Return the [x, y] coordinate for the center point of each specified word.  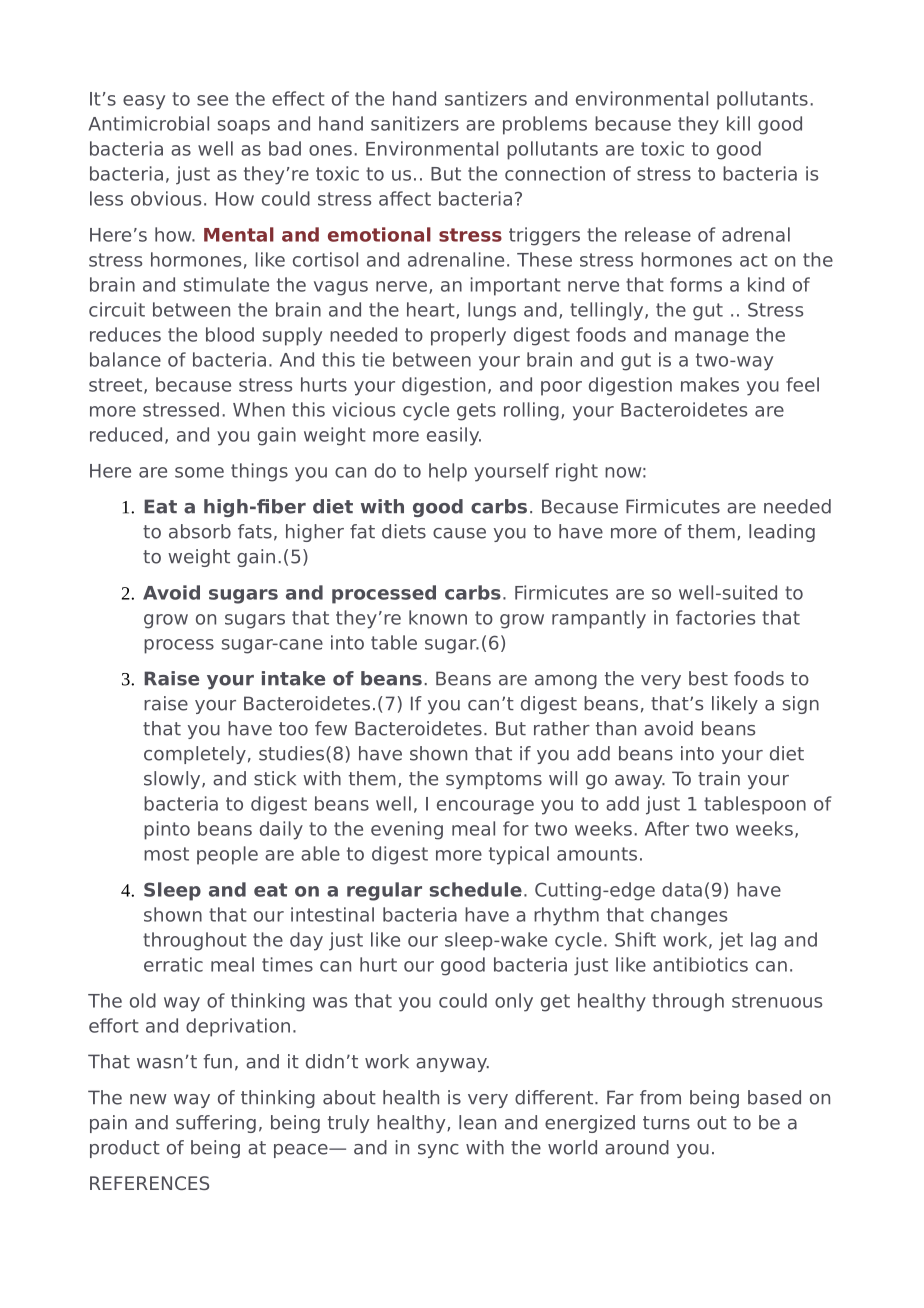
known [438, 617]
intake [293, 678]
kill [738, 123]
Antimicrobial [149, 123]
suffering [216, 1124]
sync [438, 1151]
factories [715, 617]
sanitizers [415, 123]
